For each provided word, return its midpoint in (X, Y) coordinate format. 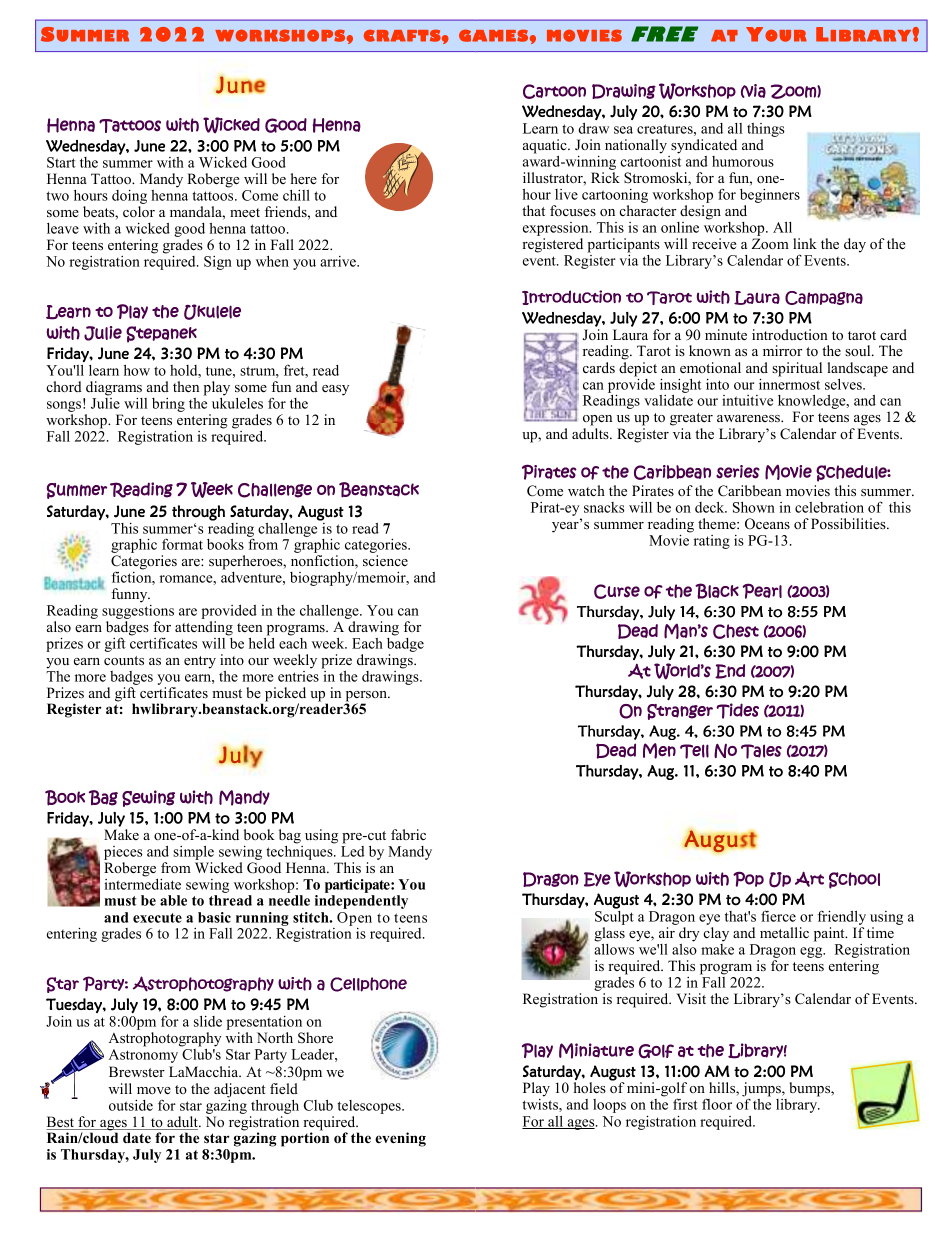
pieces (123, 854)
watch (586, 490)
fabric (408, 834)
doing (129, 198)
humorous (743, 161)
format (182, 544)
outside (131, 1105)
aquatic (546, 146)
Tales (761, 751)
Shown (754, 507)
